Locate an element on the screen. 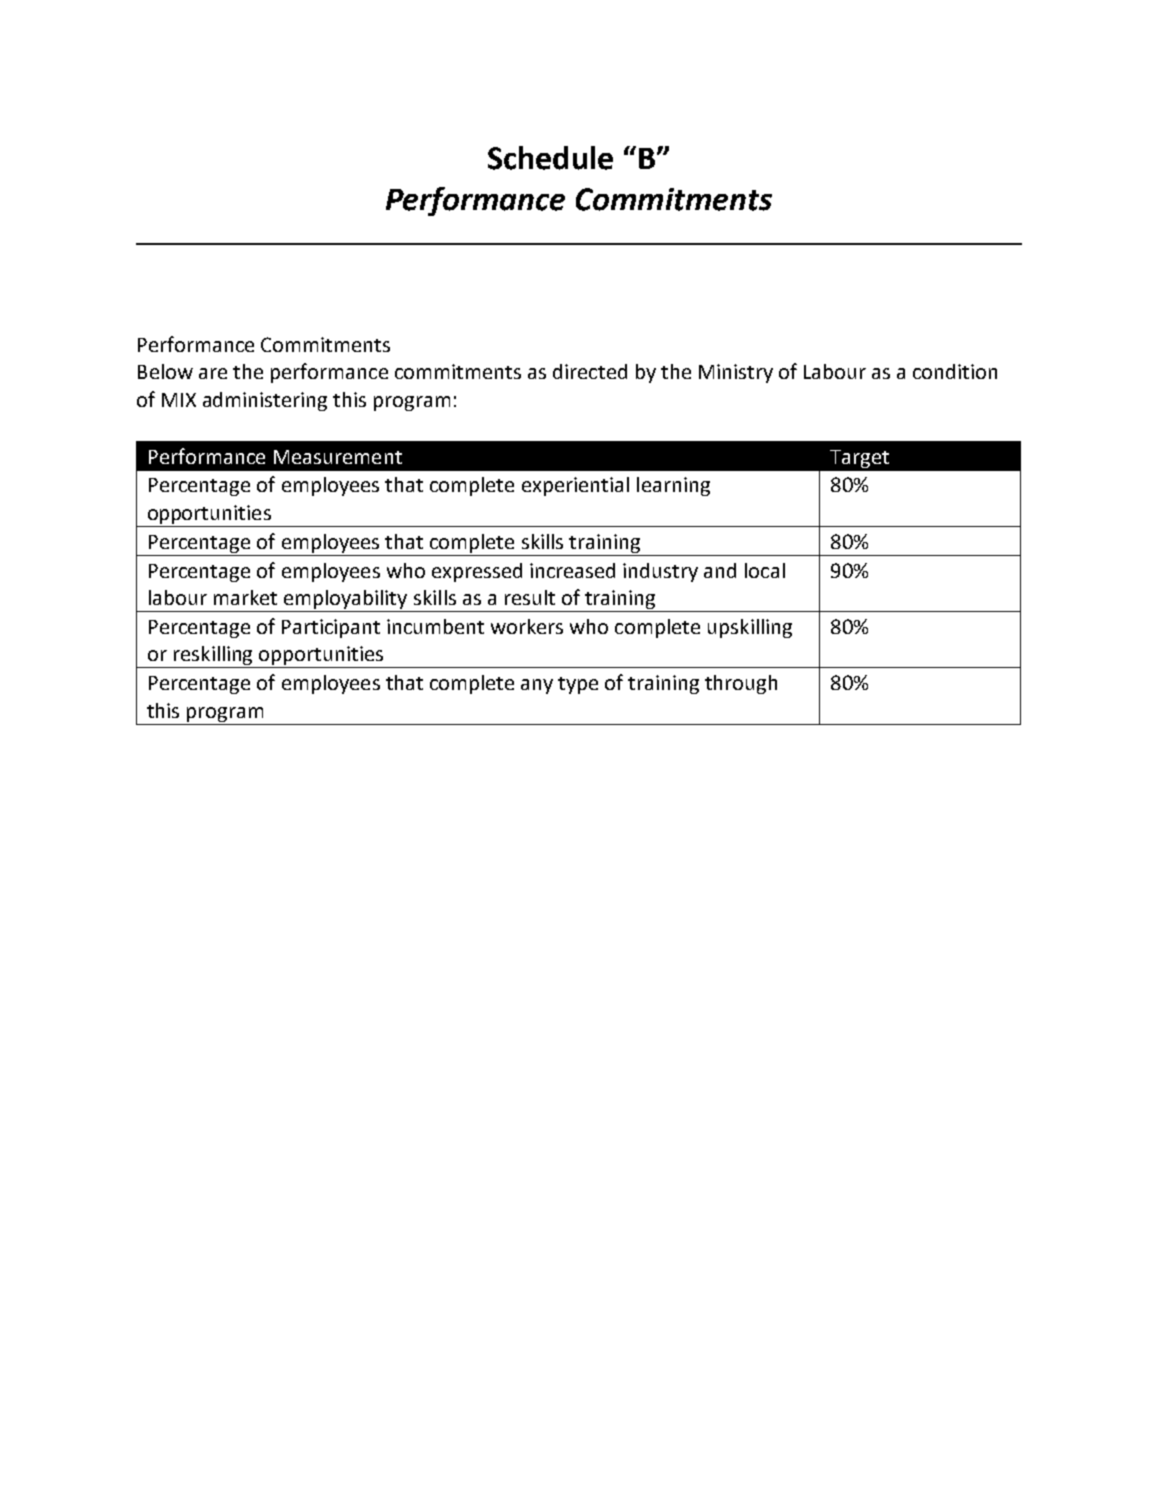  Schedule is located at coordinates (550, 158).
